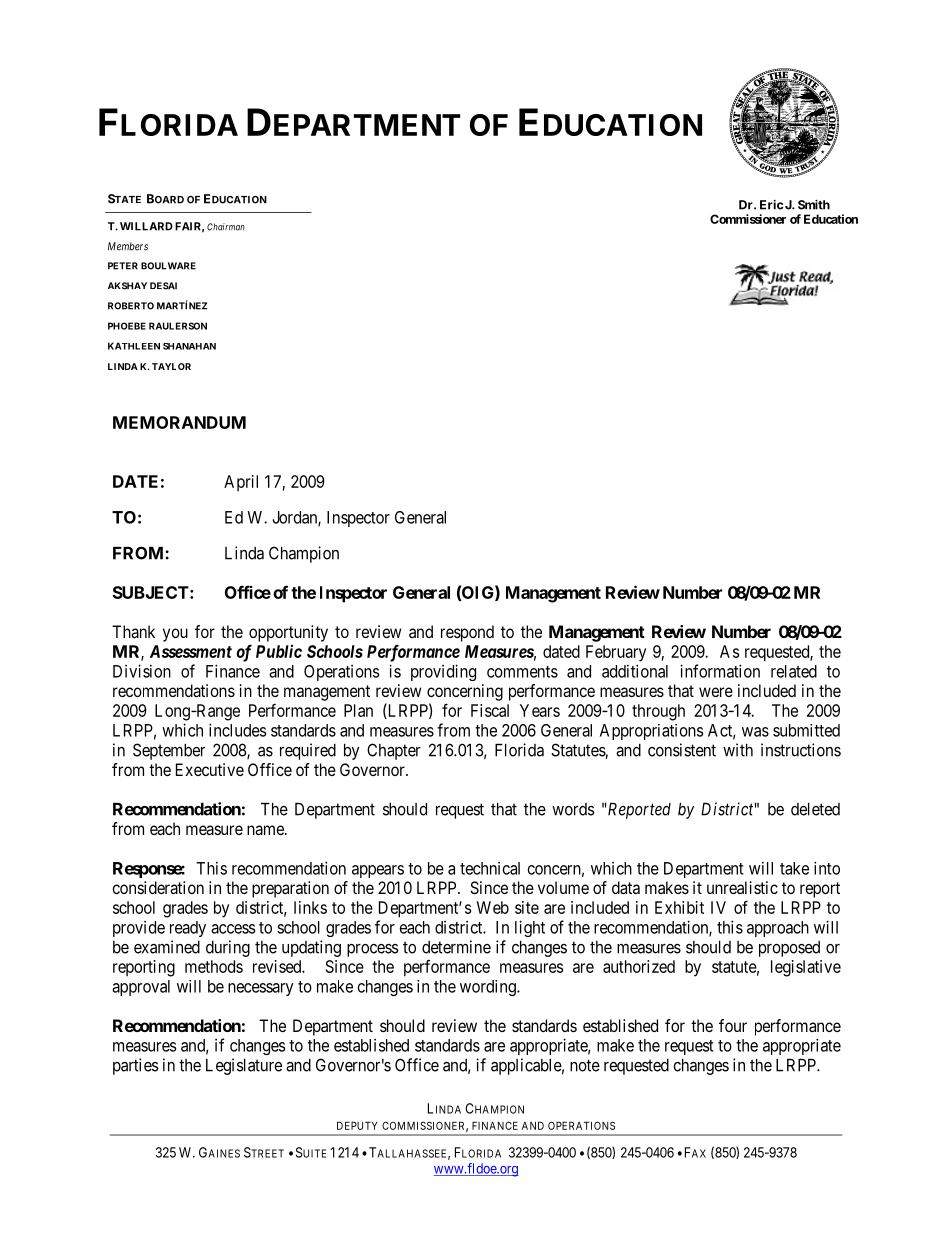 This screenshot has width=952, height=1233. What do you see at coordinates (814, 205) in the screenshot?
I see `Smith` at bounding box center [814, 205].
